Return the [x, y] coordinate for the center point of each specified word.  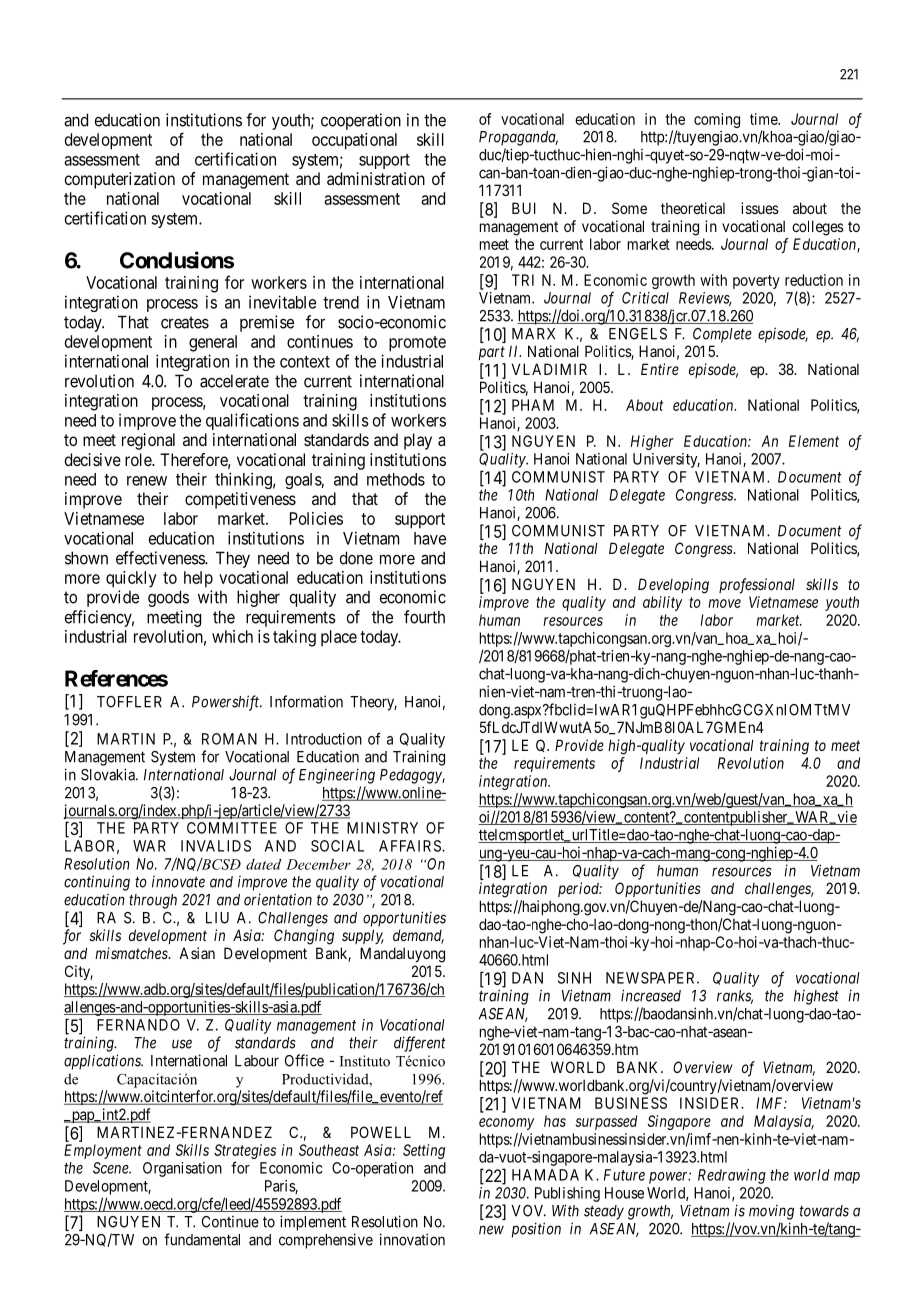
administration [376, 178]
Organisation [182, 1169]
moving [771, 1212]
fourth [424, 617]
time [764, 119]
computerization [120, 180]
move [724, 603]
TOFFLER [129, 702]
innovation [412, 1239]
